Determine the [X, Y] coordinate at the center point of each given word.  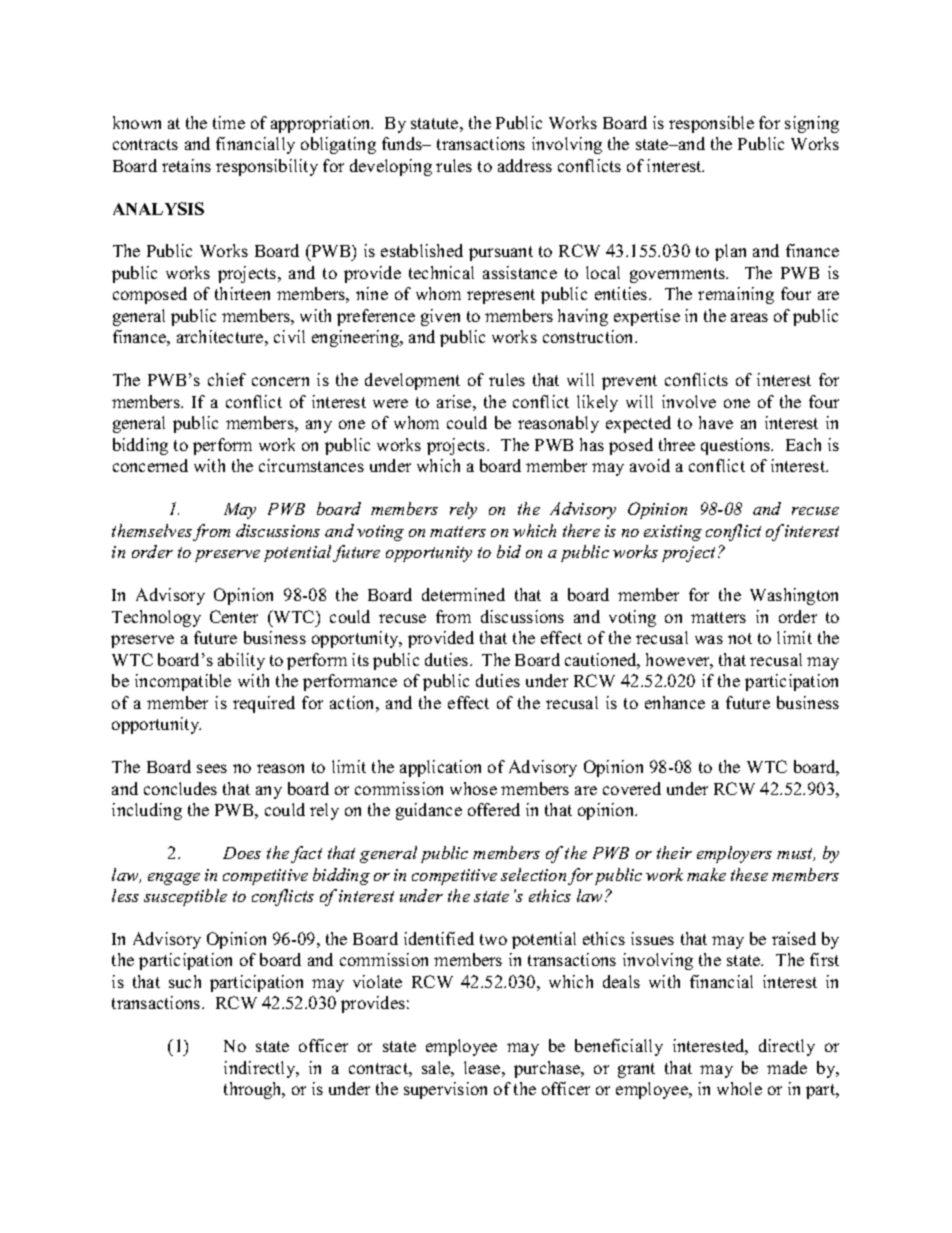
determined [463, 594]
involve [689, 401]
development [412, 381]
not [740, 638]
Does [242, 853]
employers [734, 854]
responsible [711, 124]
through [254, 1090]
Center [234, 616]
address [525, 165]
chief [227, 379]
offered [494, 809]
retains [186, 165]
